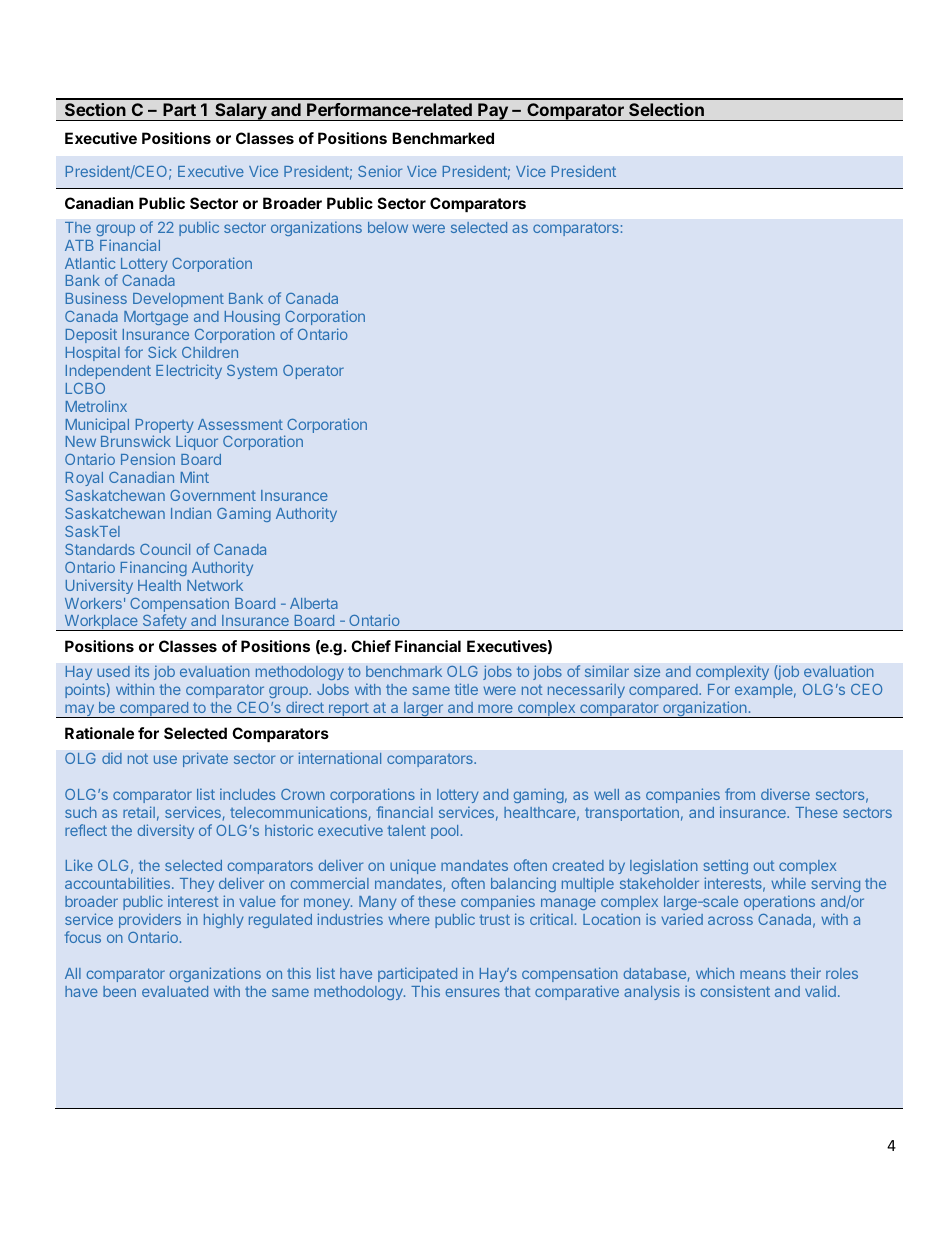 This image has width=952, height=1233. Describe the element at coordinates (380, 171) in the image. I see `Senior` at that location.
